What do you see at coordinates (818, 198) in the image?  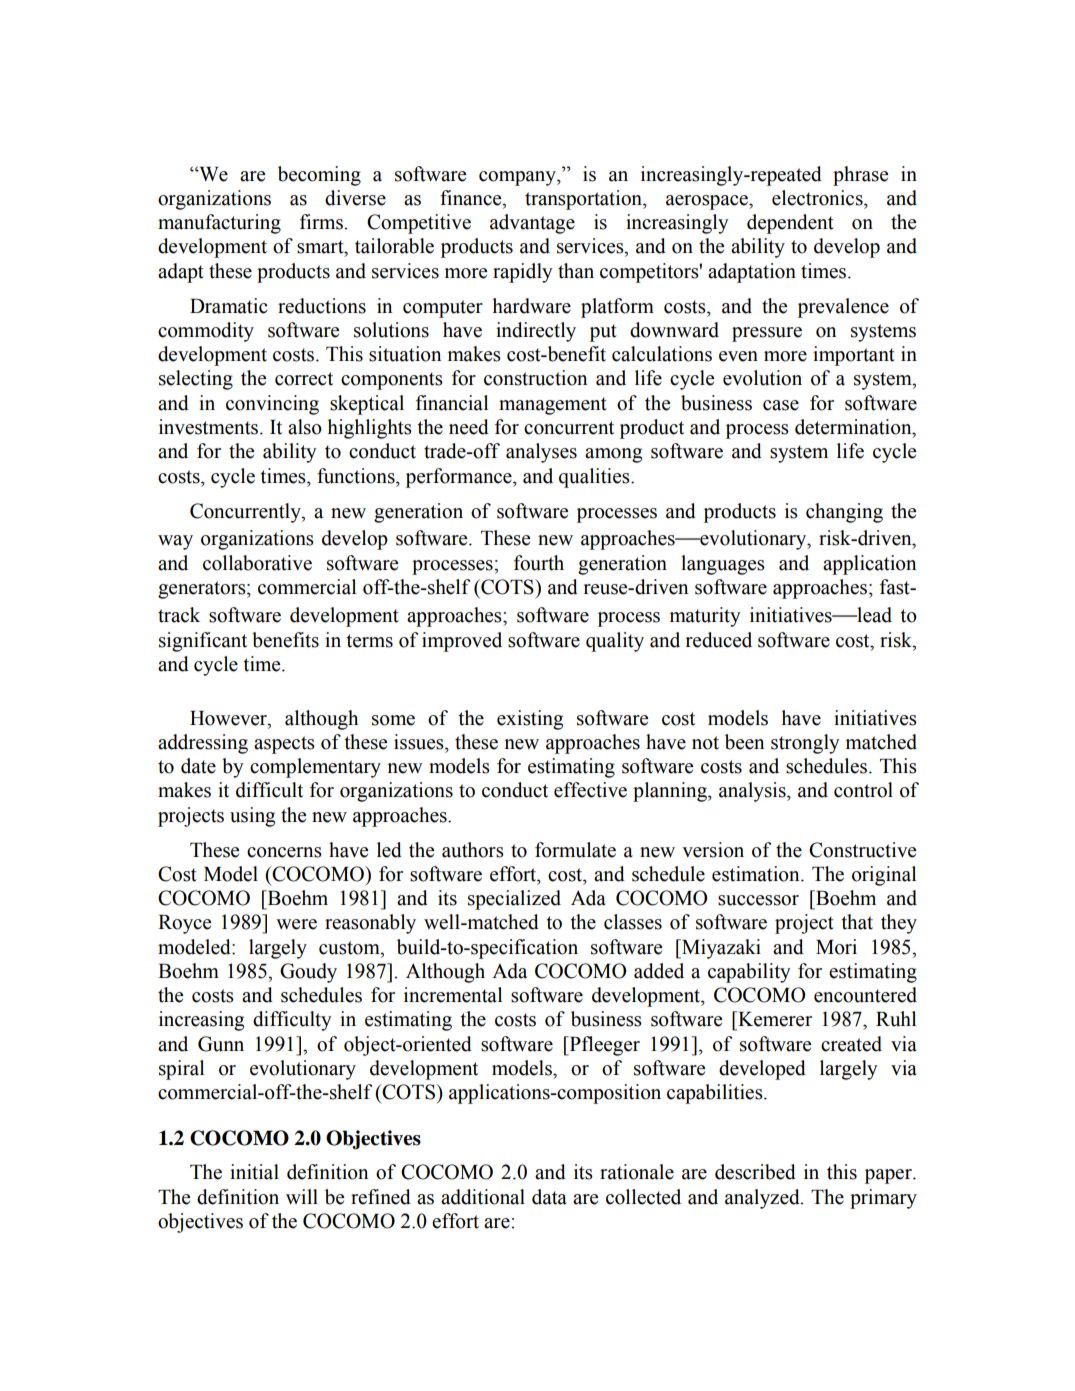 I see `electronics` at bounding box center [818, 198].
